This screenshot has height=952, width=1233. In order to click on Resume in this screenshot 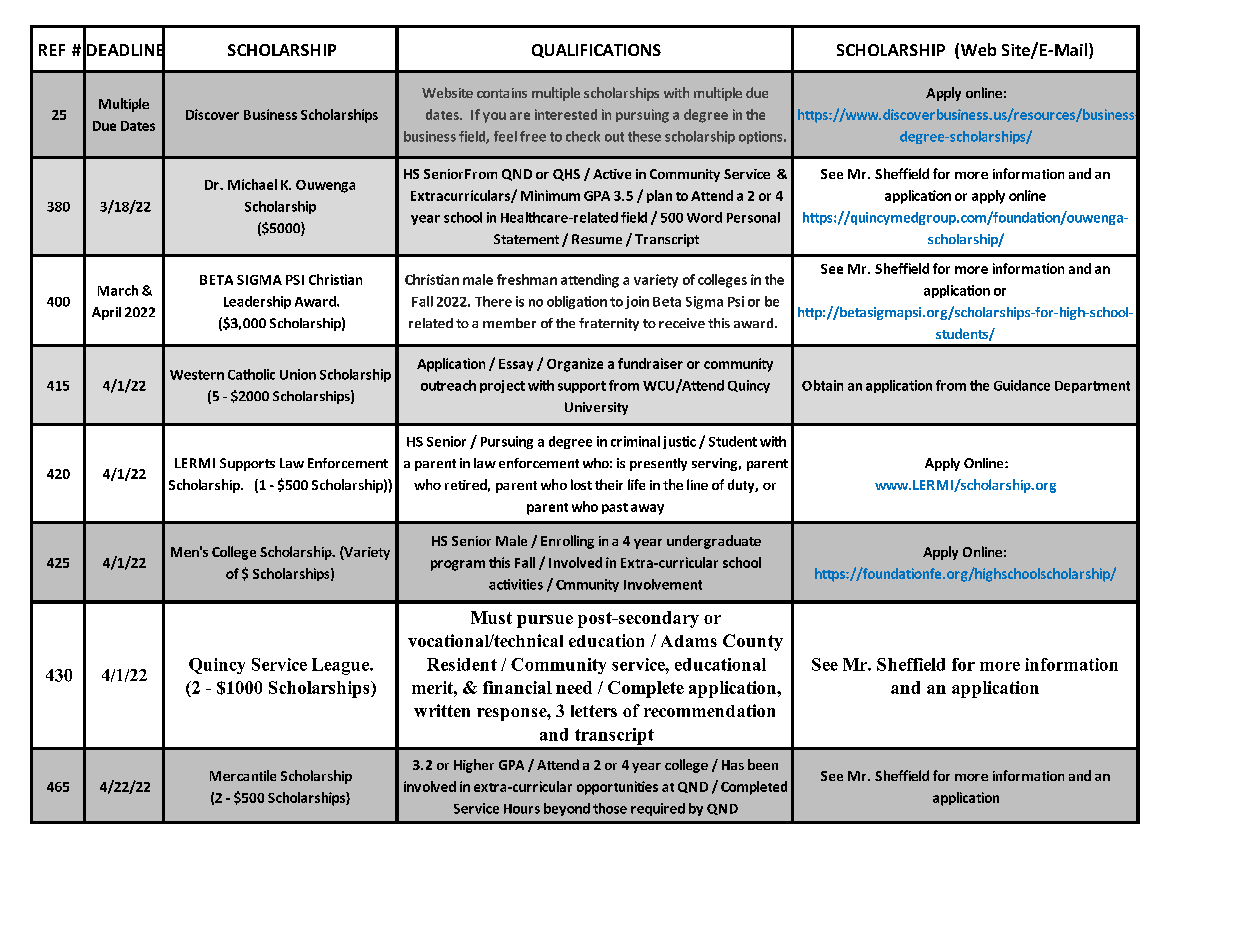, I will do `click(597, 239)`.
